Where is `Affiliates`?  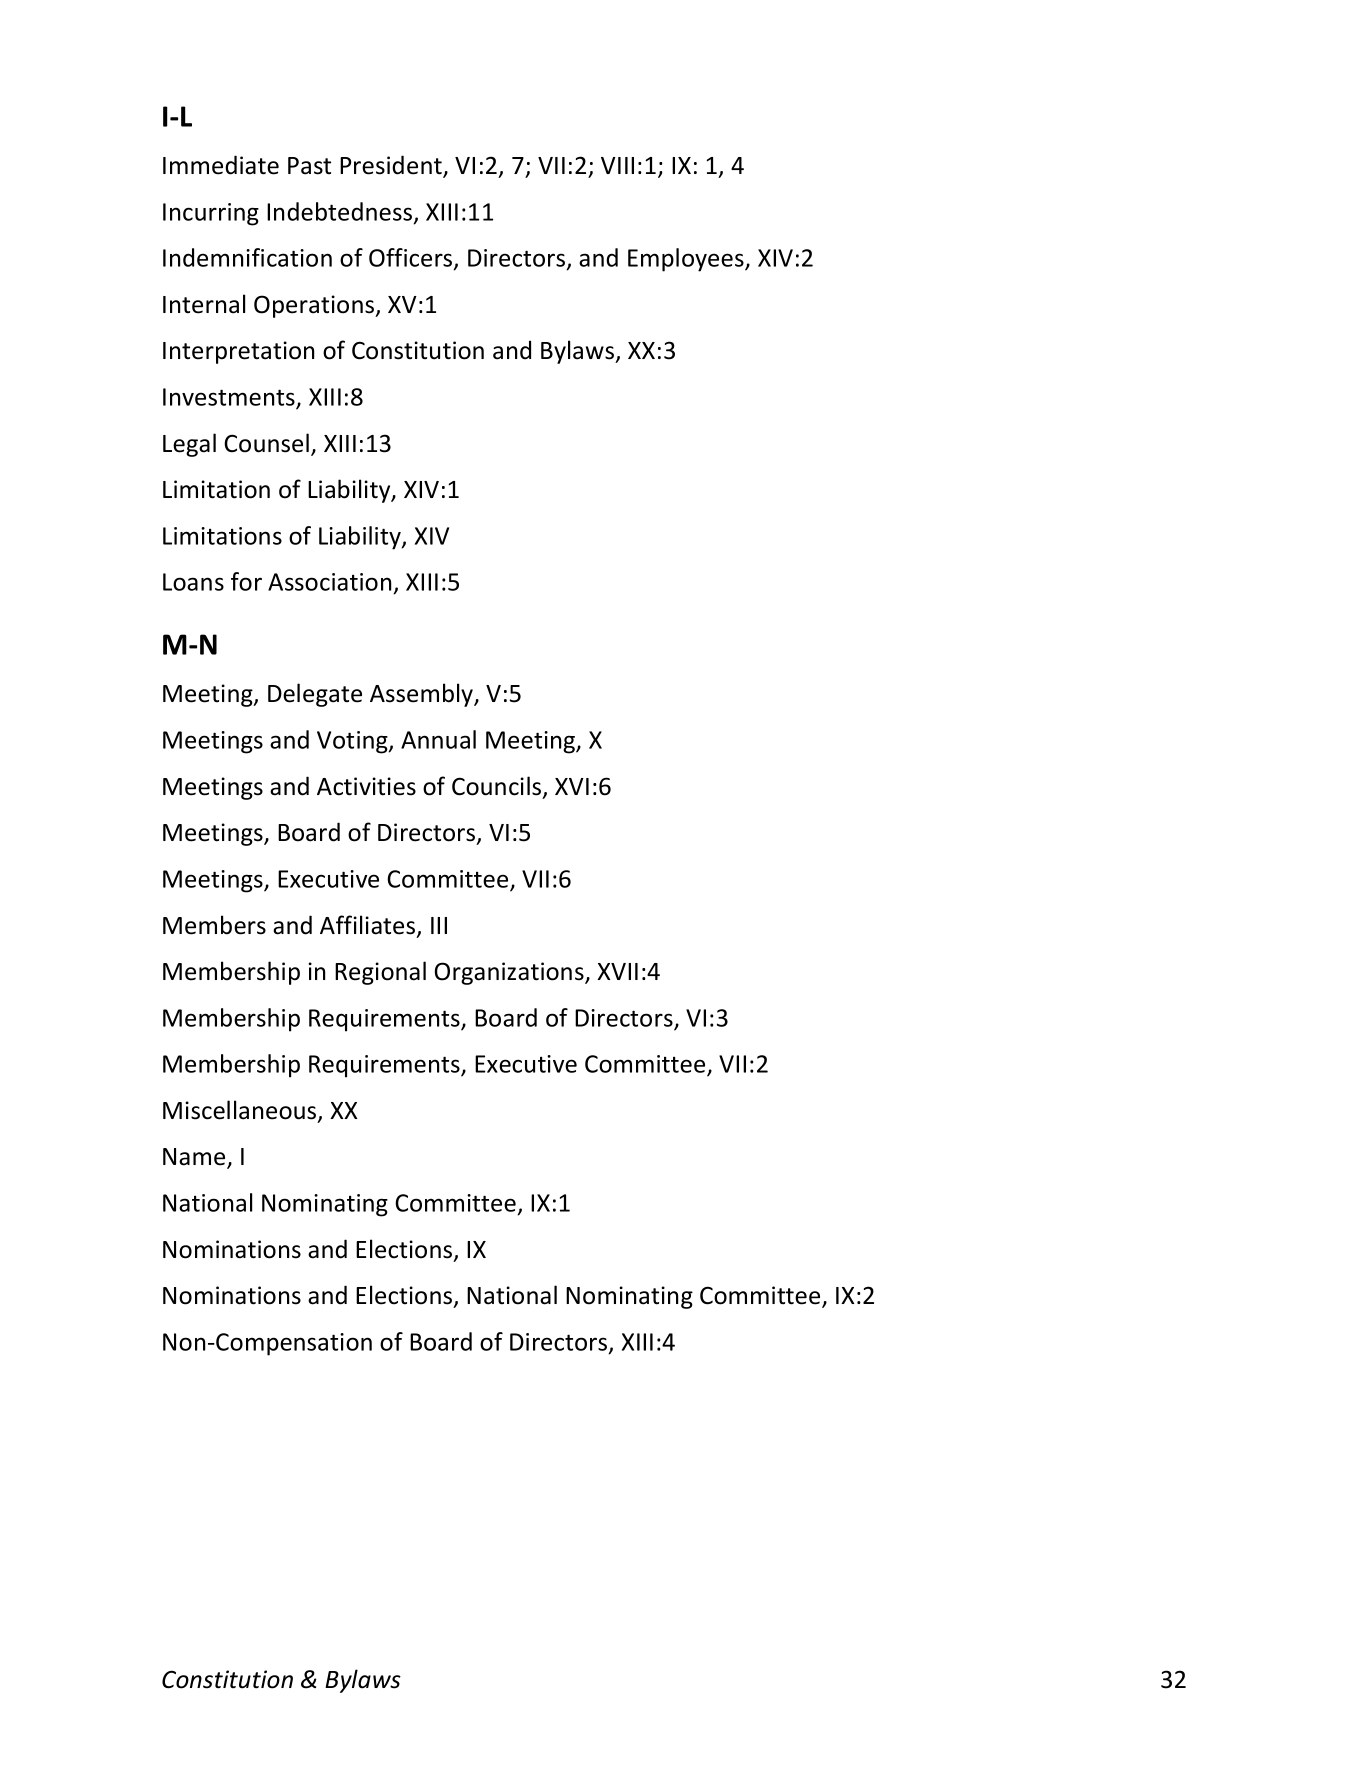 Affiliates is located at coordinates (369, 926).
